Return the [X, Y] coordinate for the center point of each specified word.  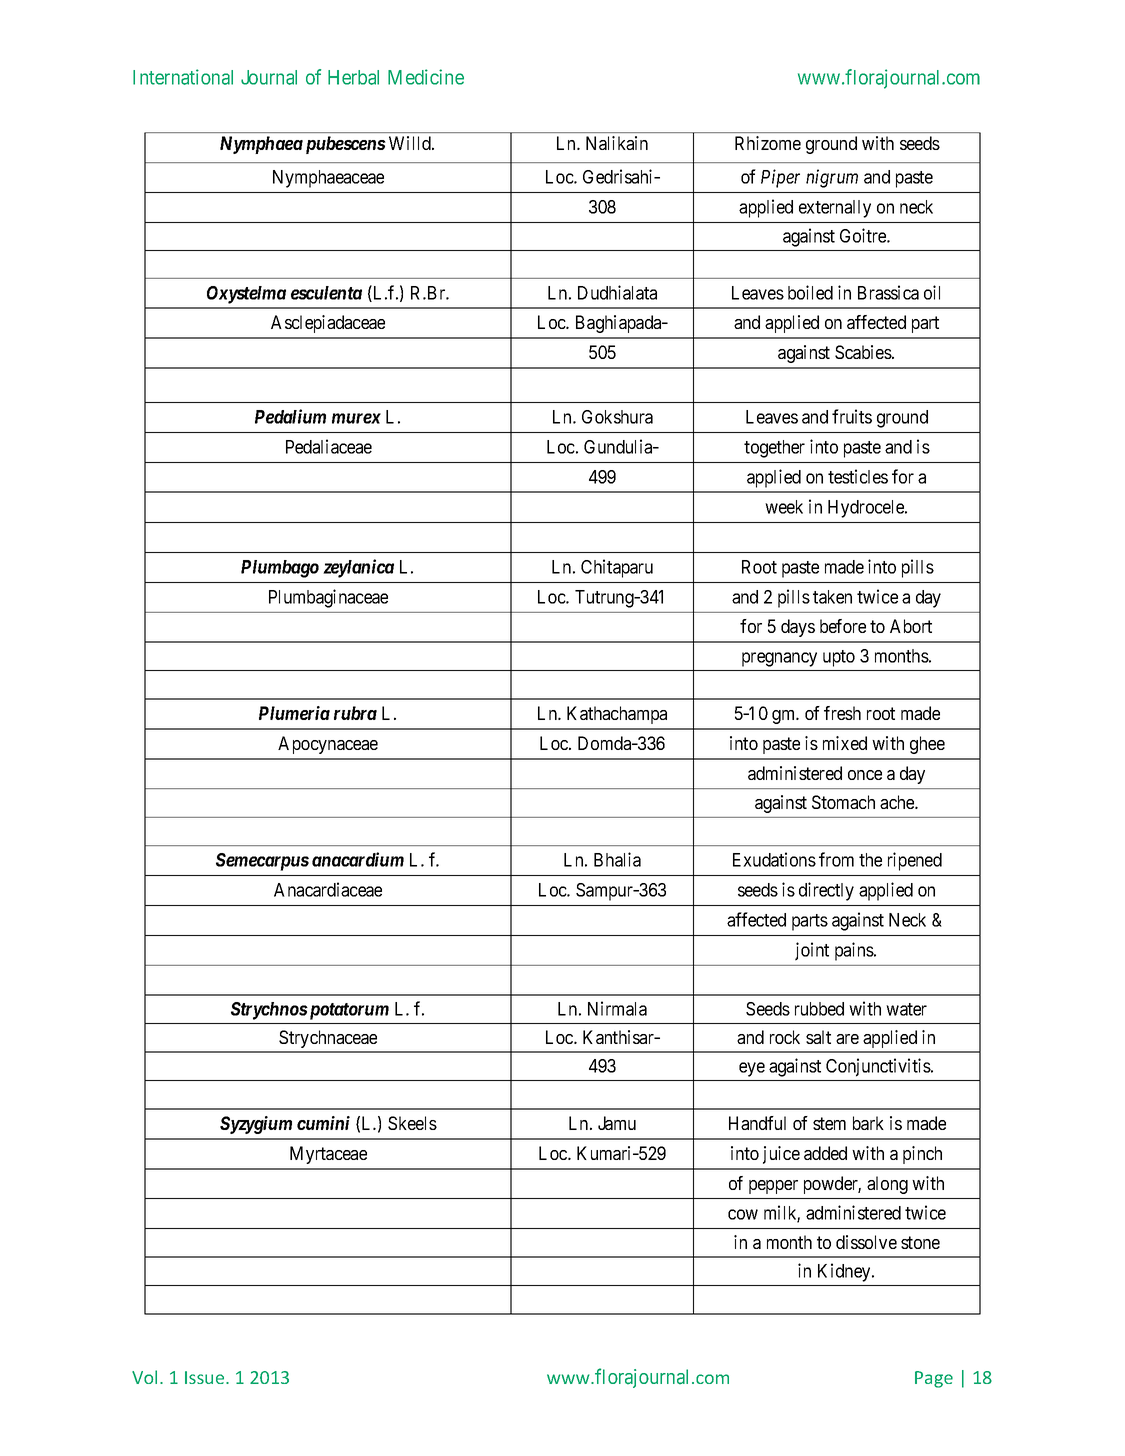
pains [855, 951]
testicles [858, 476]
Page [934, 1379]
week [784, 507]
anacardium [358, 859]
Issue [206, 1377]
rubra [355, 713]
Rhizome [768, 143]
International [183, 77]
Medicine [426, 77]
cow [743, 1214]
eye [752, 1069]
